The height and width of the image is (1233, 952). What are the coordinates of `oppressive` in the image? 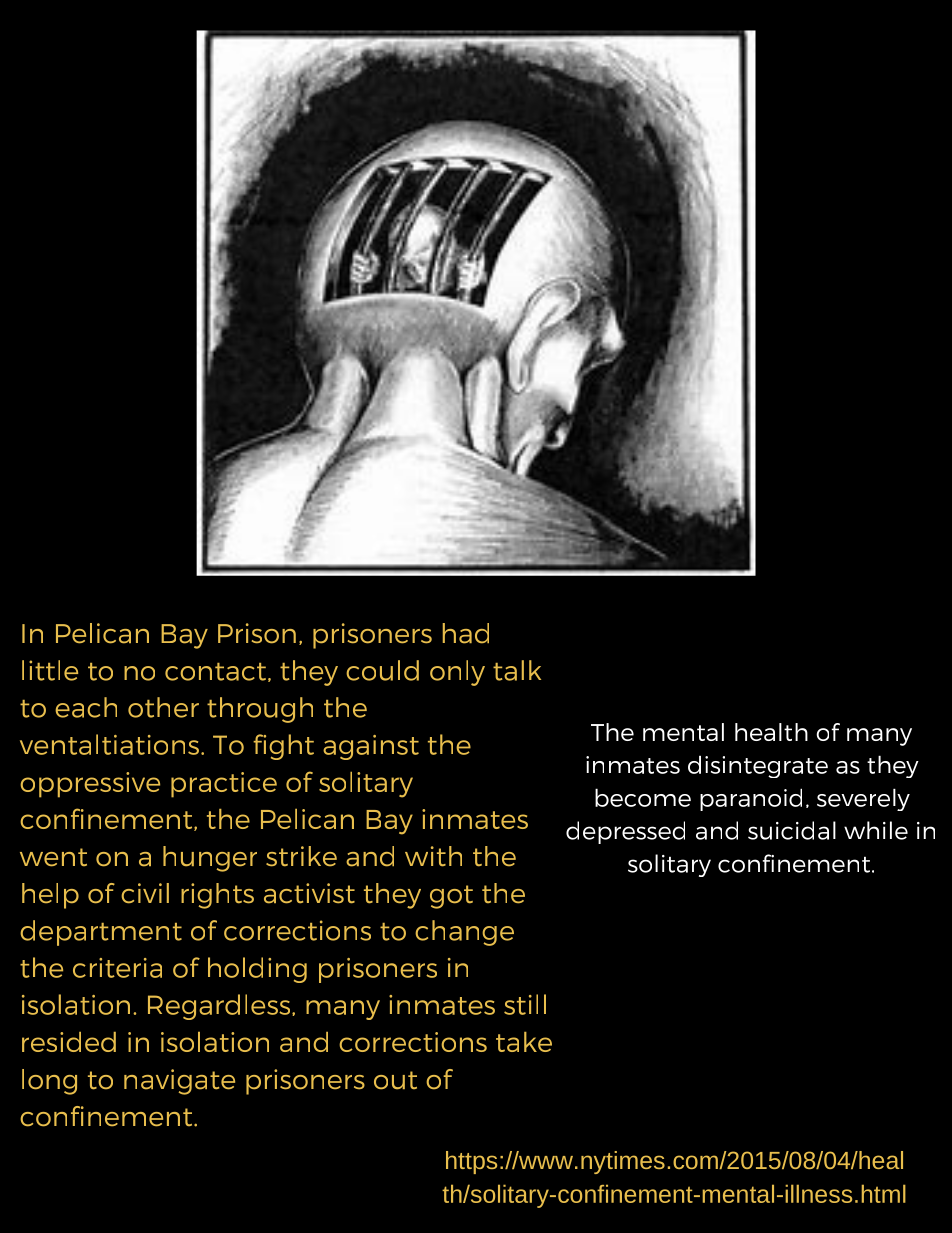 It's located at (90, 785).
